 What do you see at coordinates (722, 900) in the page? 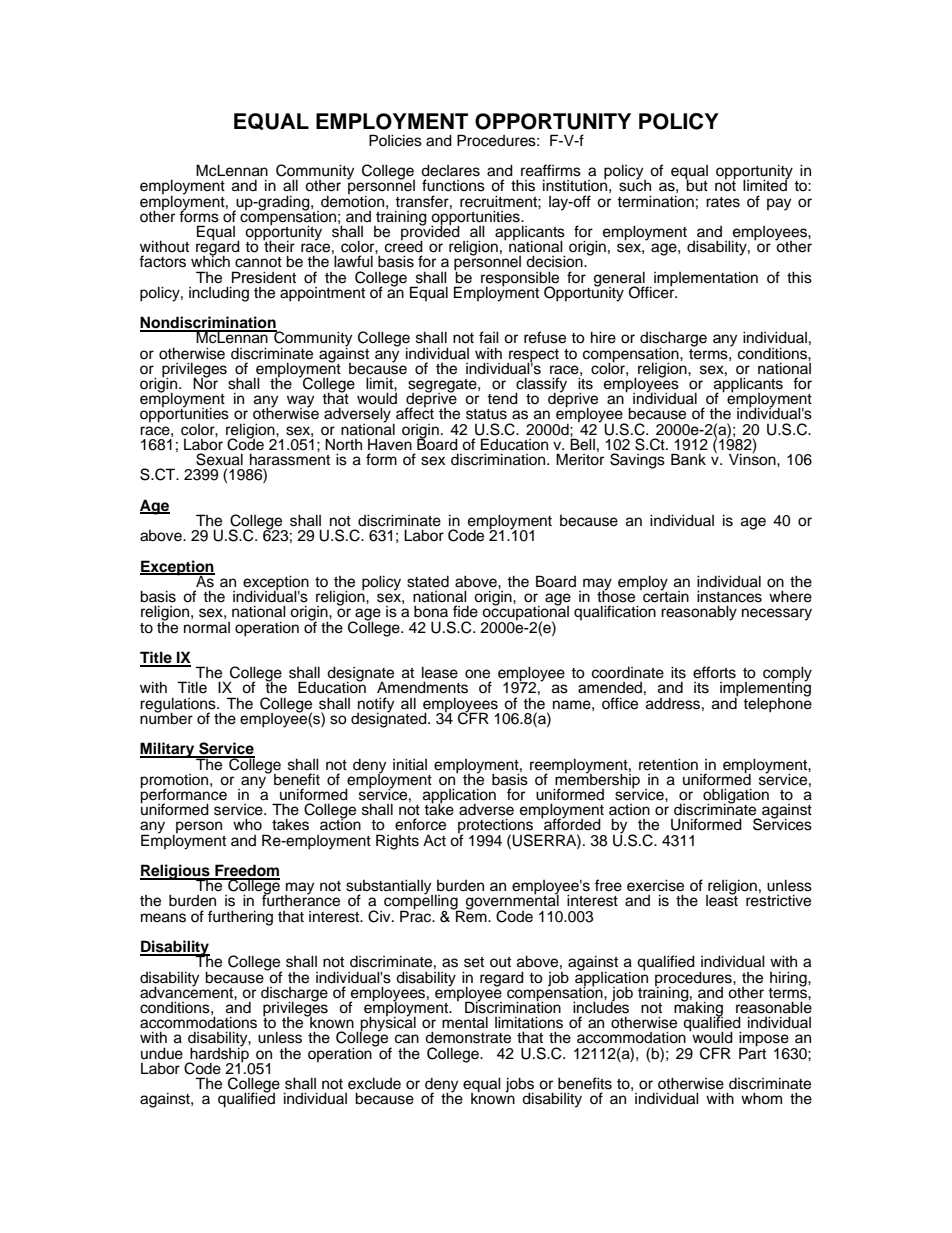
I see `least` at bounding box center [722, 900].
